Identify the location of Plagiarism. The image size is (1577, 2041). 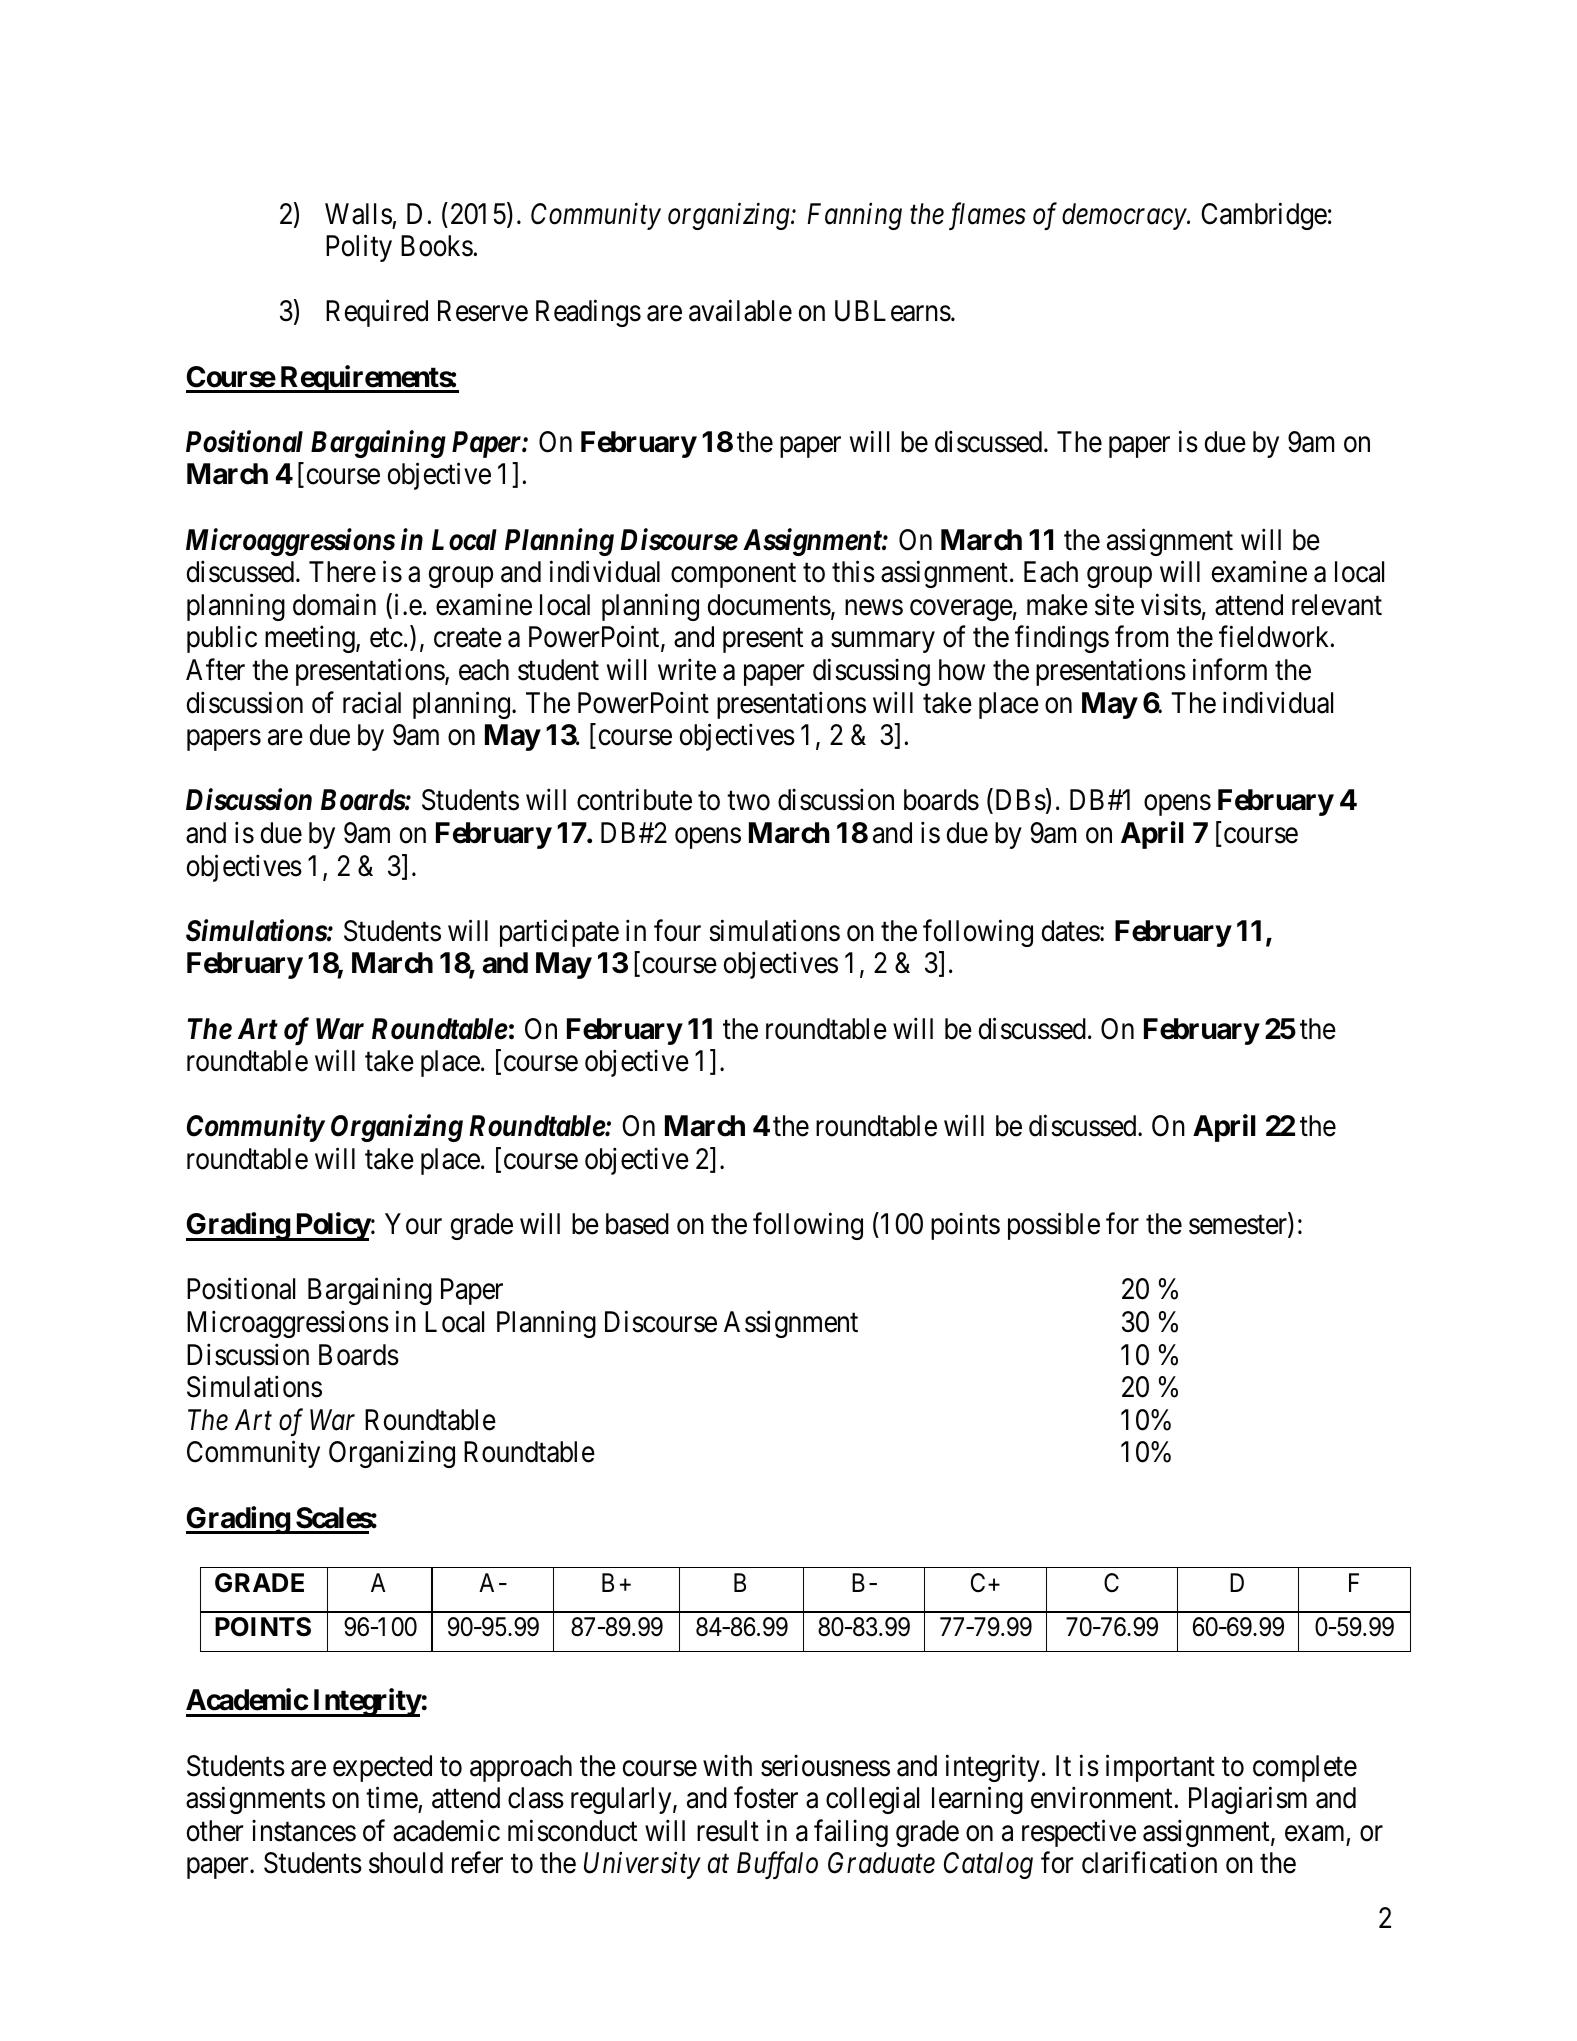
(1248, 1800).
